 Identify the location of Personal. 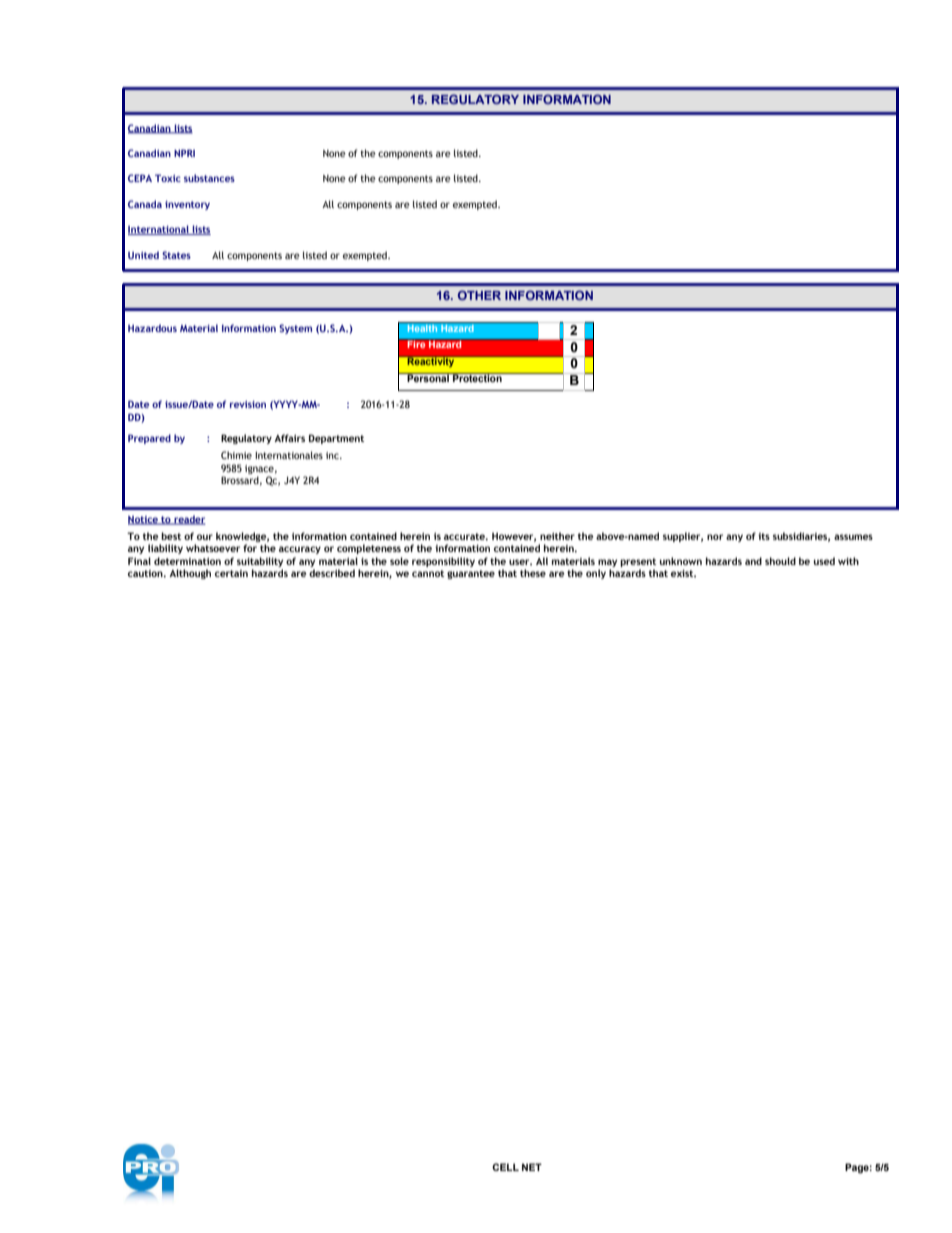
(428, 377).
